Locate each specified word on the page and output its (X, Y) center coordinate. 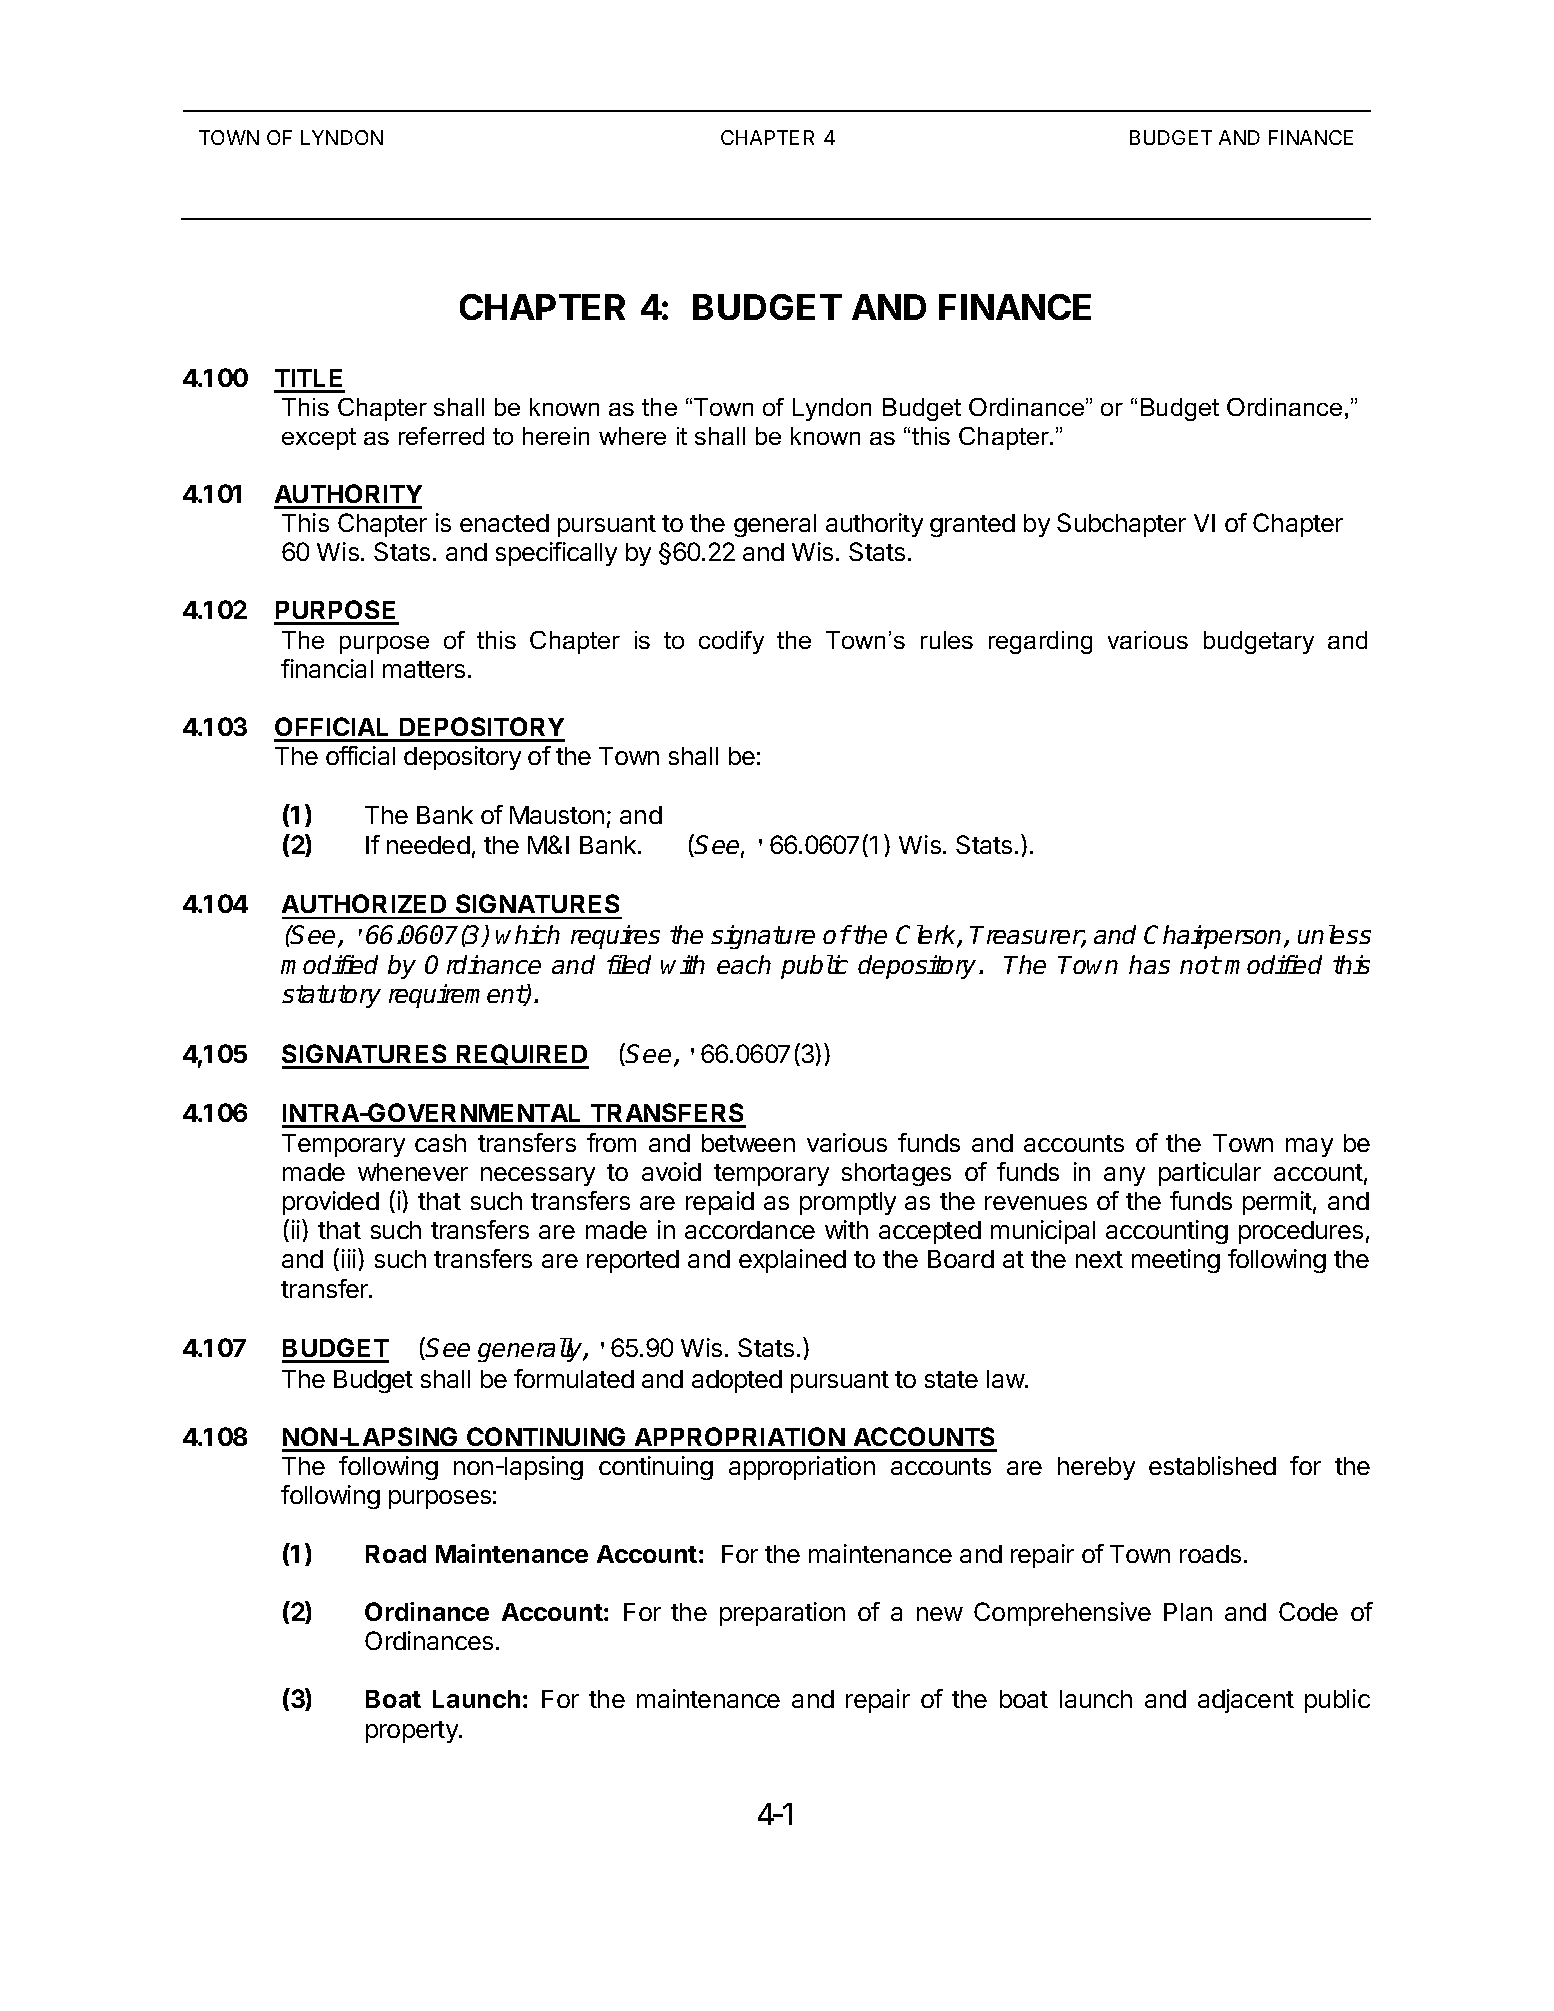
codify (731, 642)
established (1212, 1465)
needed (428, 845)
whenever (413, 1172)
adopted (737, 1381)
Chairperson (1214, 937)
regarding (1040, 642)
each (744, 964)
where (632, 436)
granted (972, 525)
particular (1210, 1174)
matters (424, 669)
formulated (574, 1378)
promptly (848, 1203)
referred (441, 436)
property (413, 1732)
